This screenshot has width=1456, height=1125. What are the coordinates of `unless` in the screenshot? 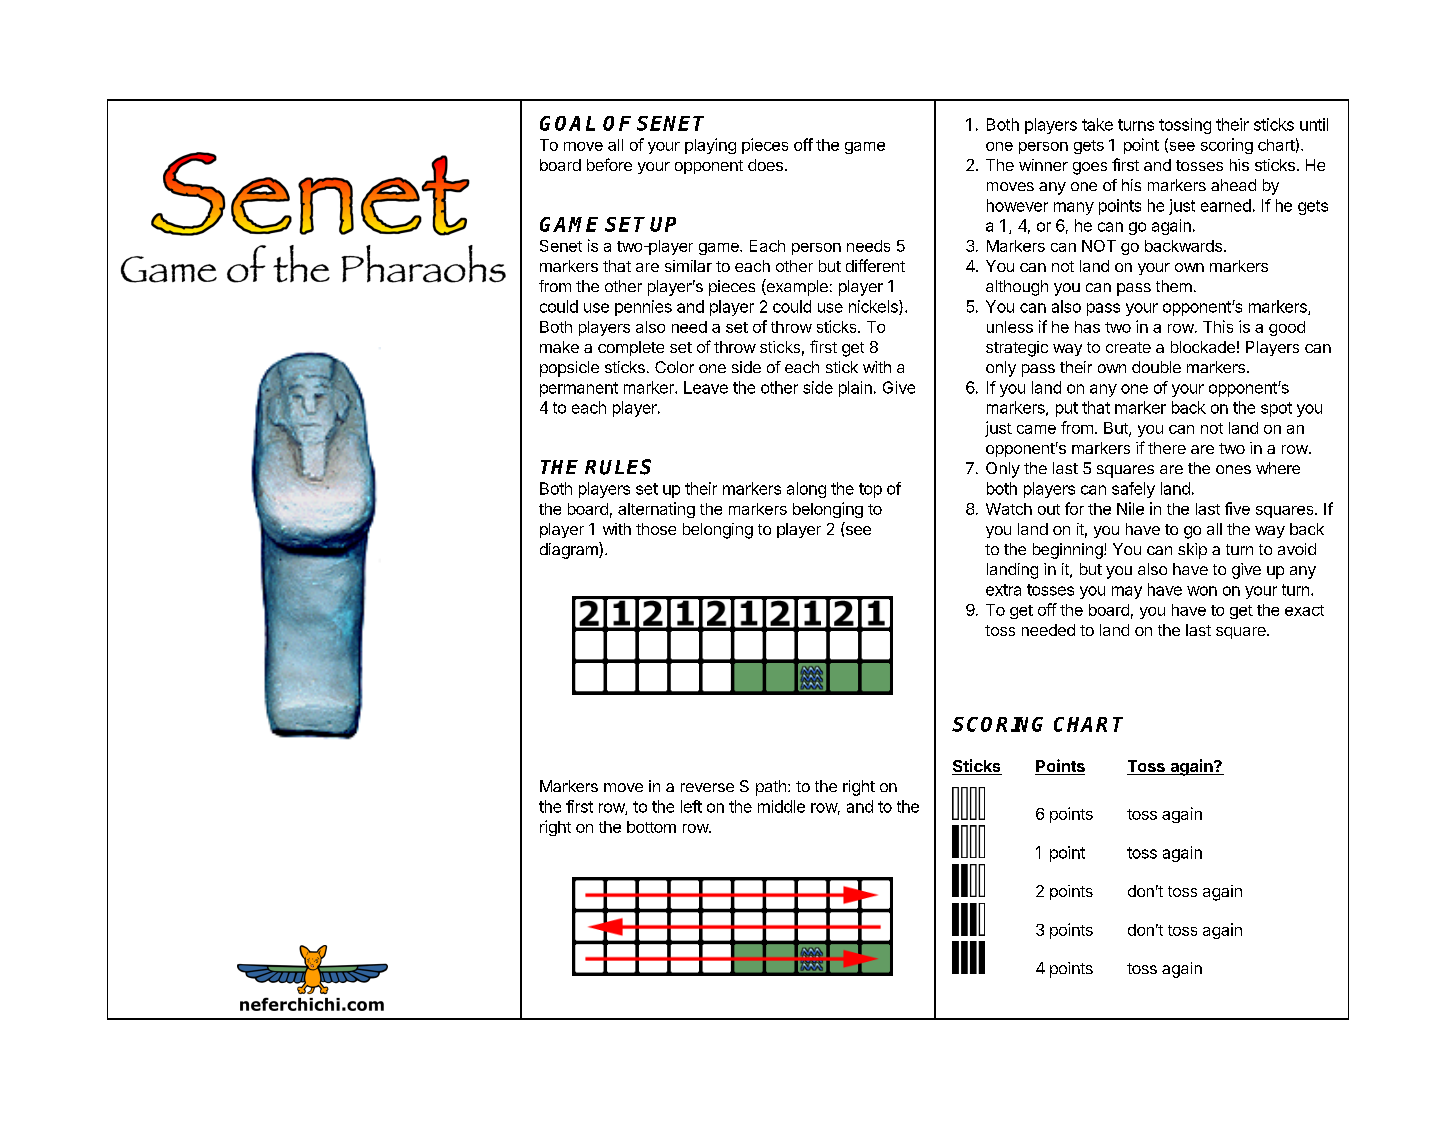 It's located at (1010, 327).
